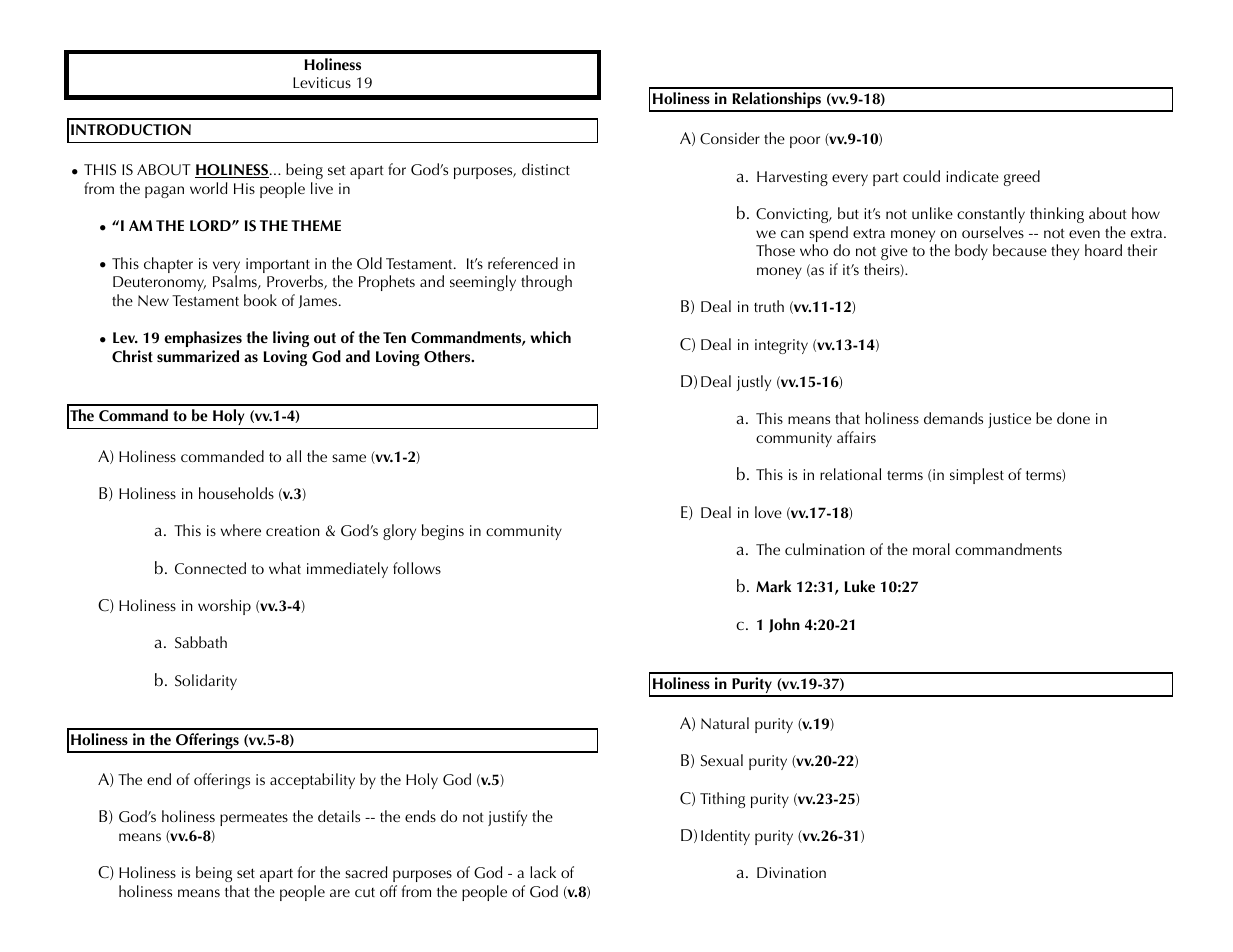 The width and height of the screenshot is (1233, 952). What do you see at coordinates (198, 356) in the screenshot?
I see `summarized` at bounding box center [198, 356].
